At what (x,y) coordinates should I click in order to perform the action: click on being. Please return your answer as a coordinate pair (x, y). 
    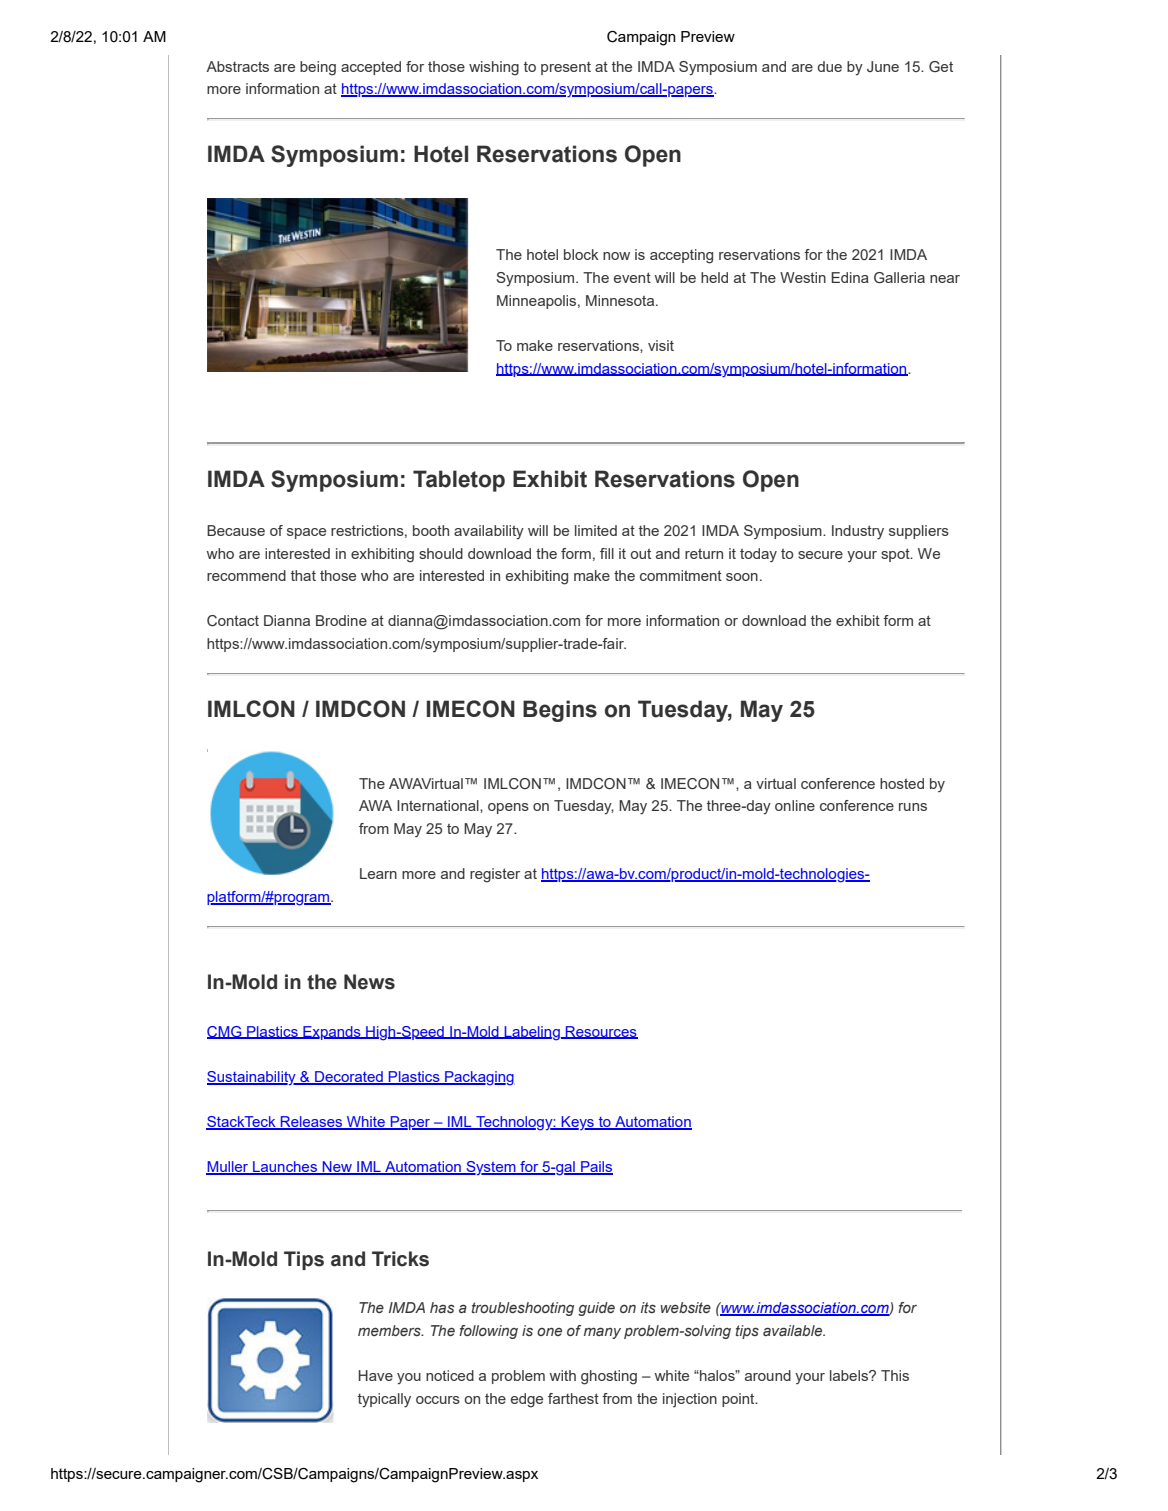
    Looking at the image, I should click on (318, 68).
